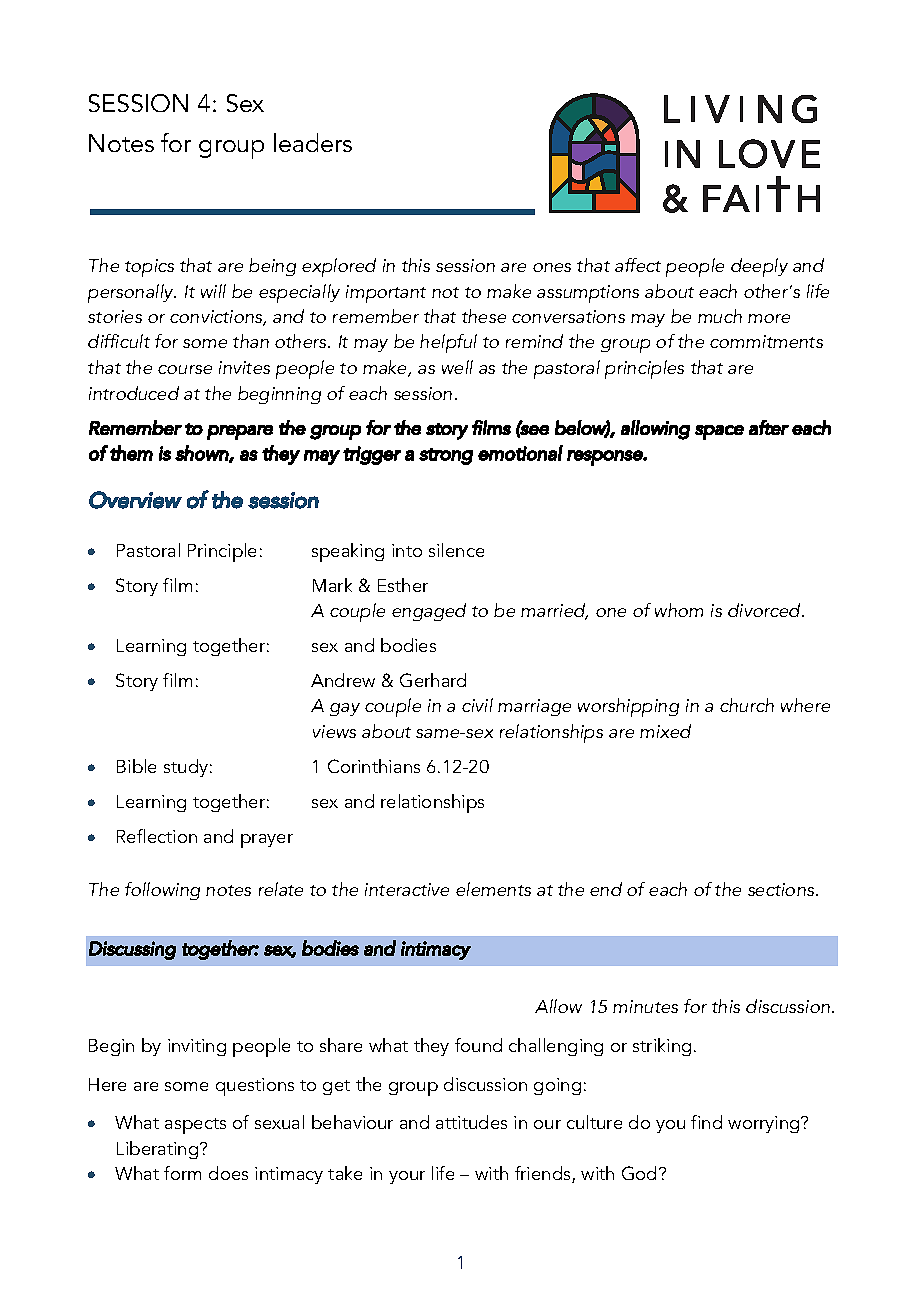 This image has width=924, height=1308. I want to click on ones, so click(552, 267).
